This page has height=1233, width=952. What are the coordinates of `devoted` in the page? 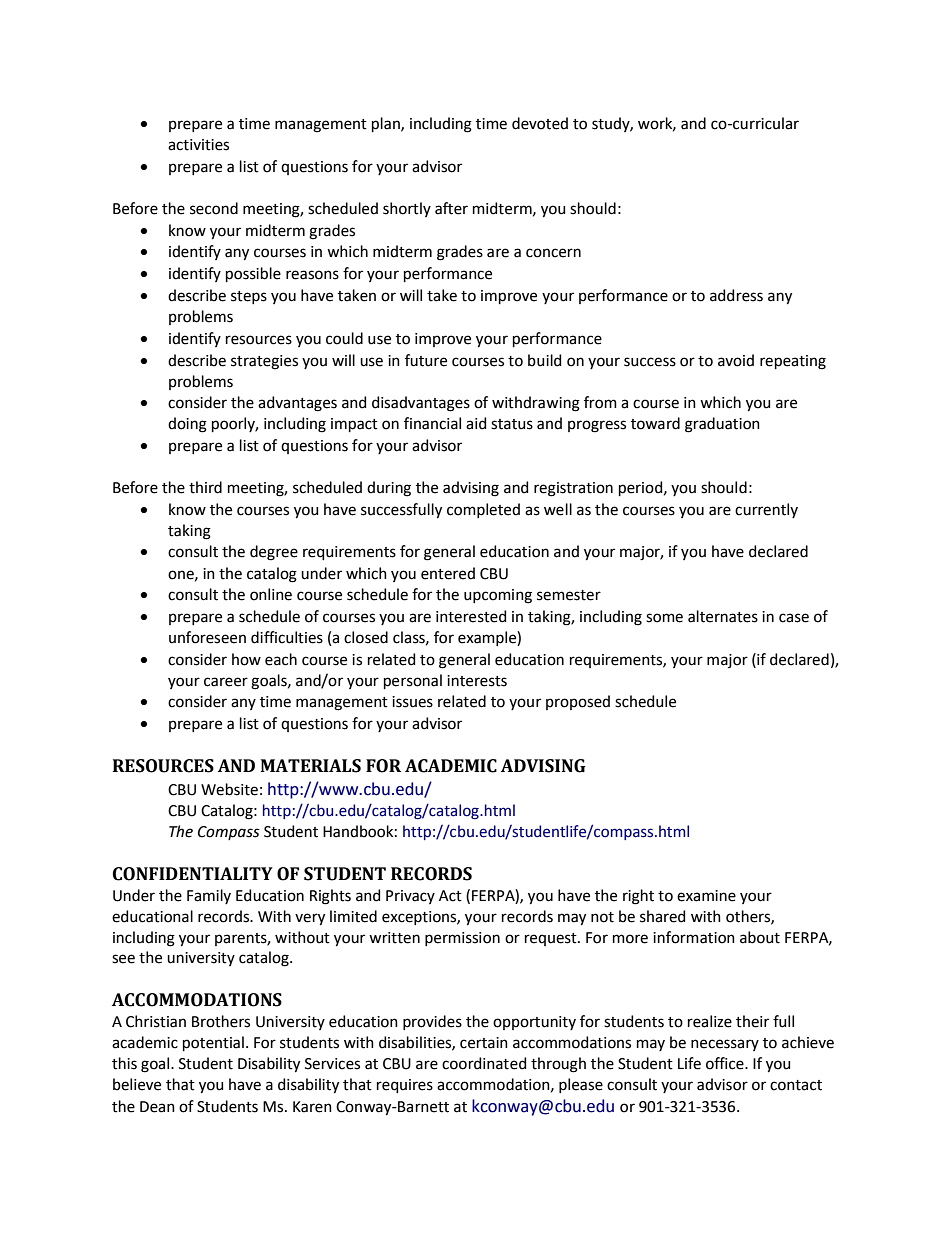 It's located at (540, 123).
